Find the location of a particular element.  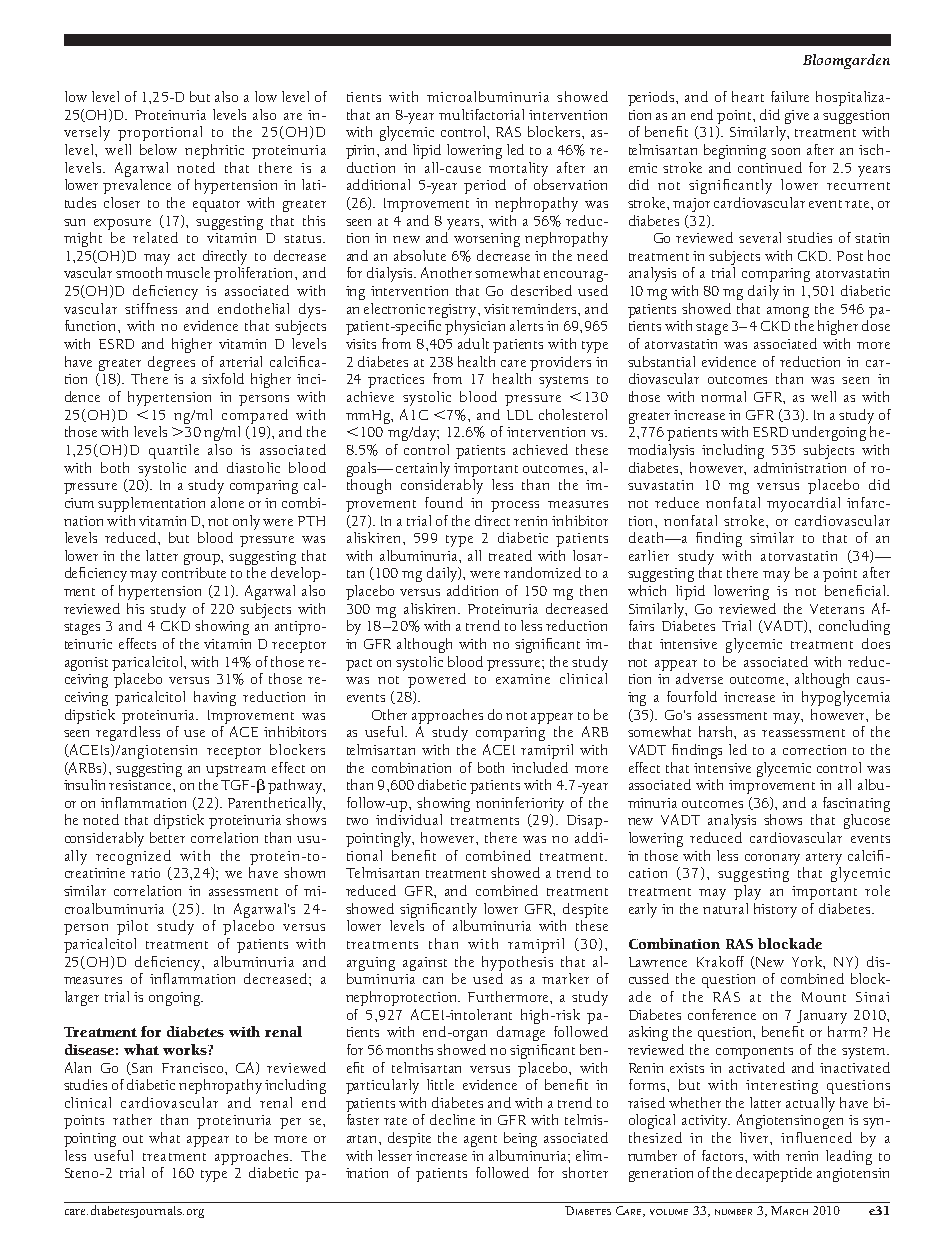

agent is located at coordinates (480, 1141).
